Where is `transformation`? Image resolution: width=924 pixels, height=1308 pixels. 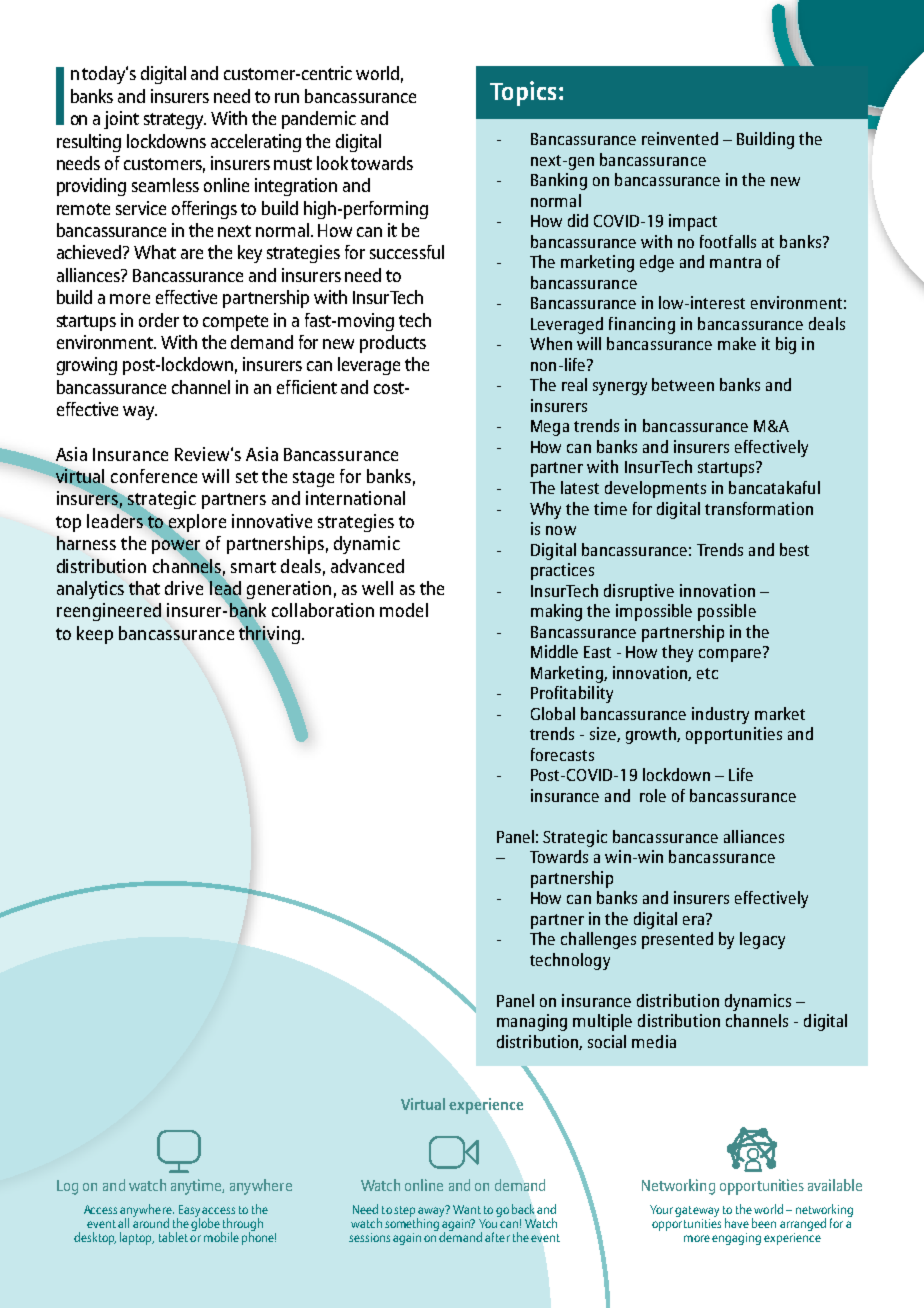
transformation is located at coordinates (759, 508).
